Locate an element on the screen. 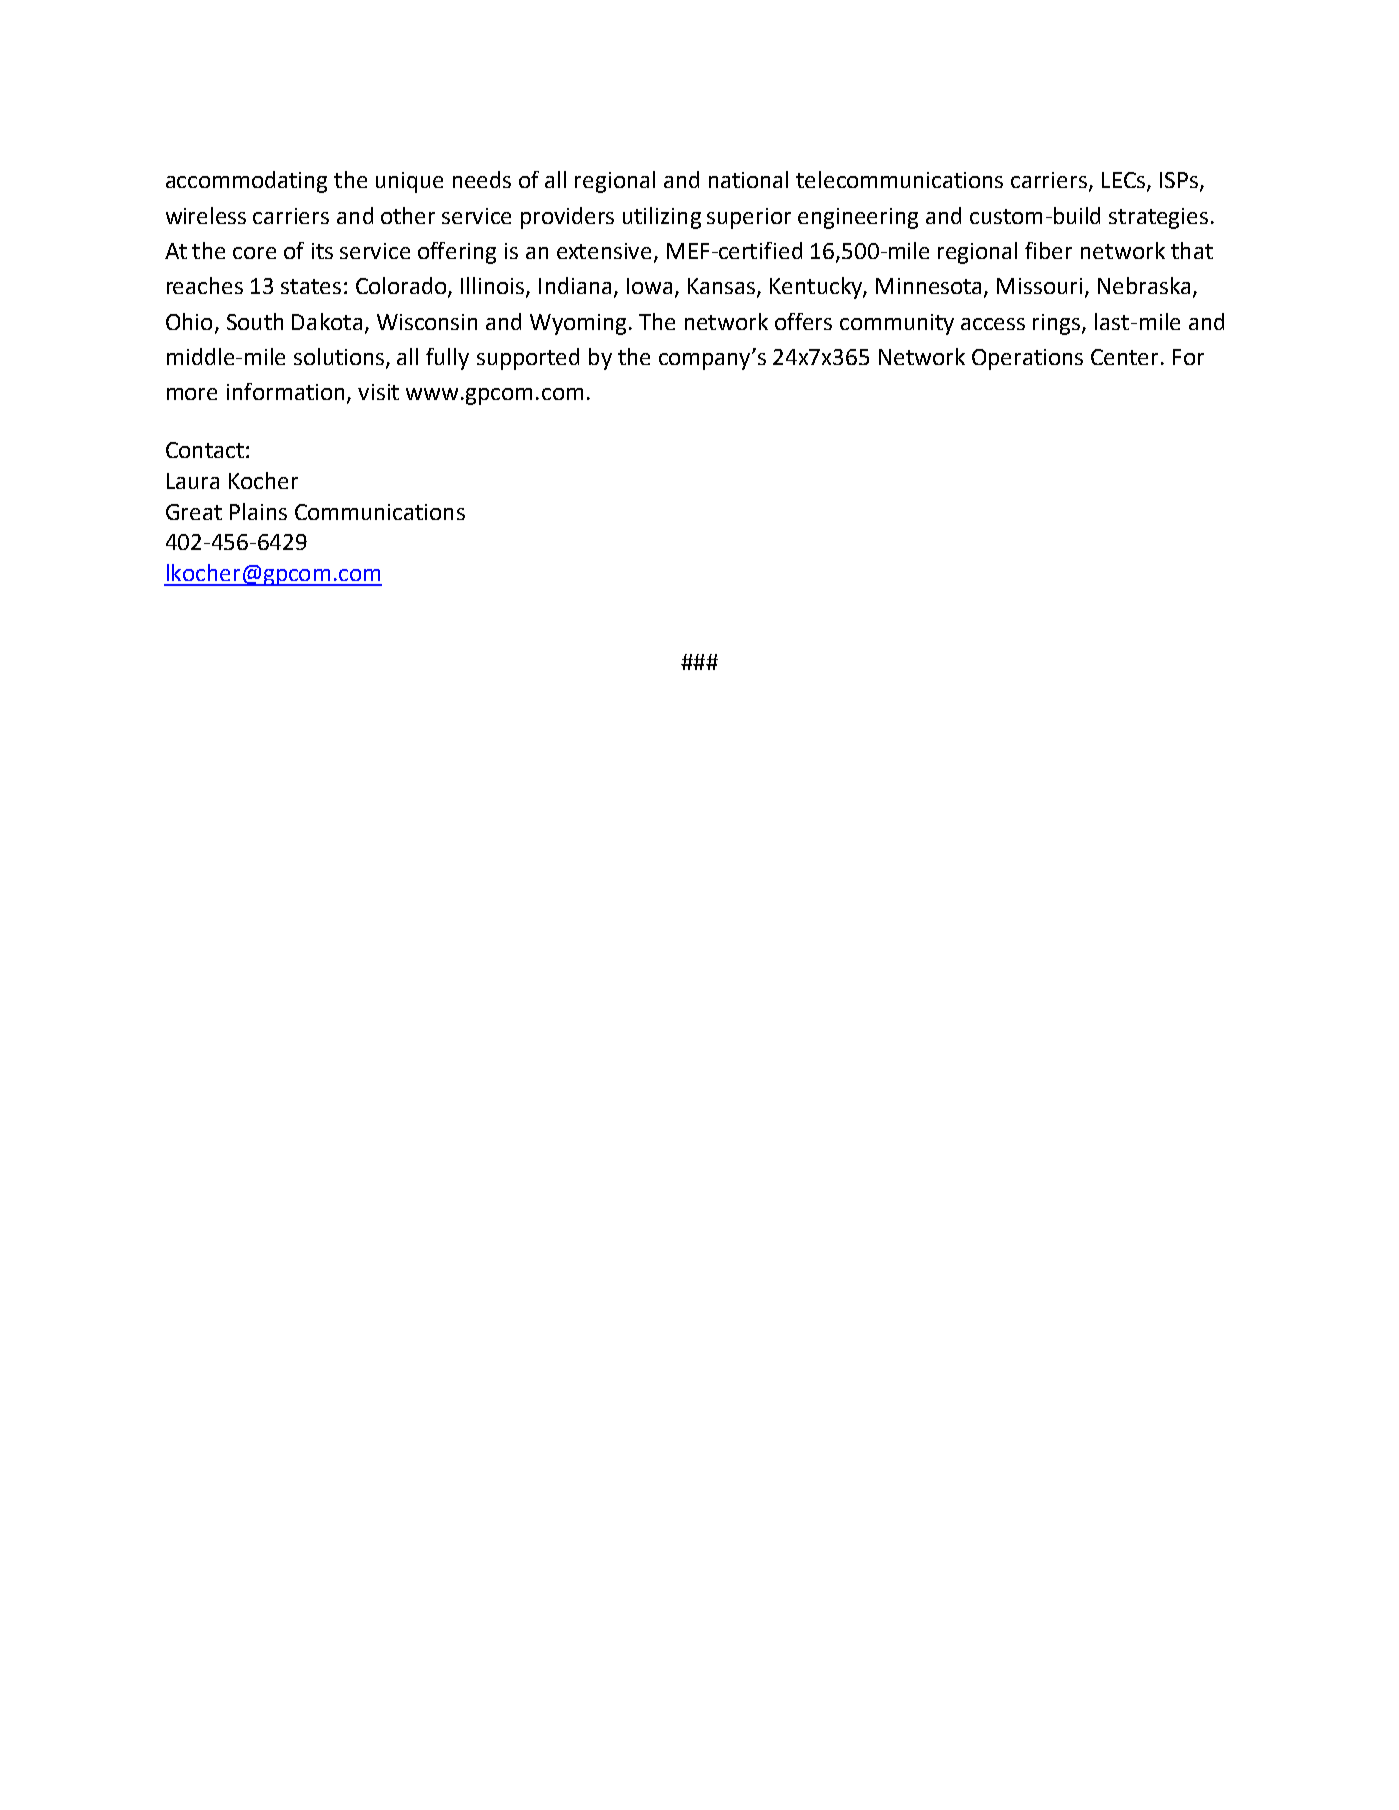 This screenshot has height=1810, width=1399. national is located at coordinates (748, 179).
